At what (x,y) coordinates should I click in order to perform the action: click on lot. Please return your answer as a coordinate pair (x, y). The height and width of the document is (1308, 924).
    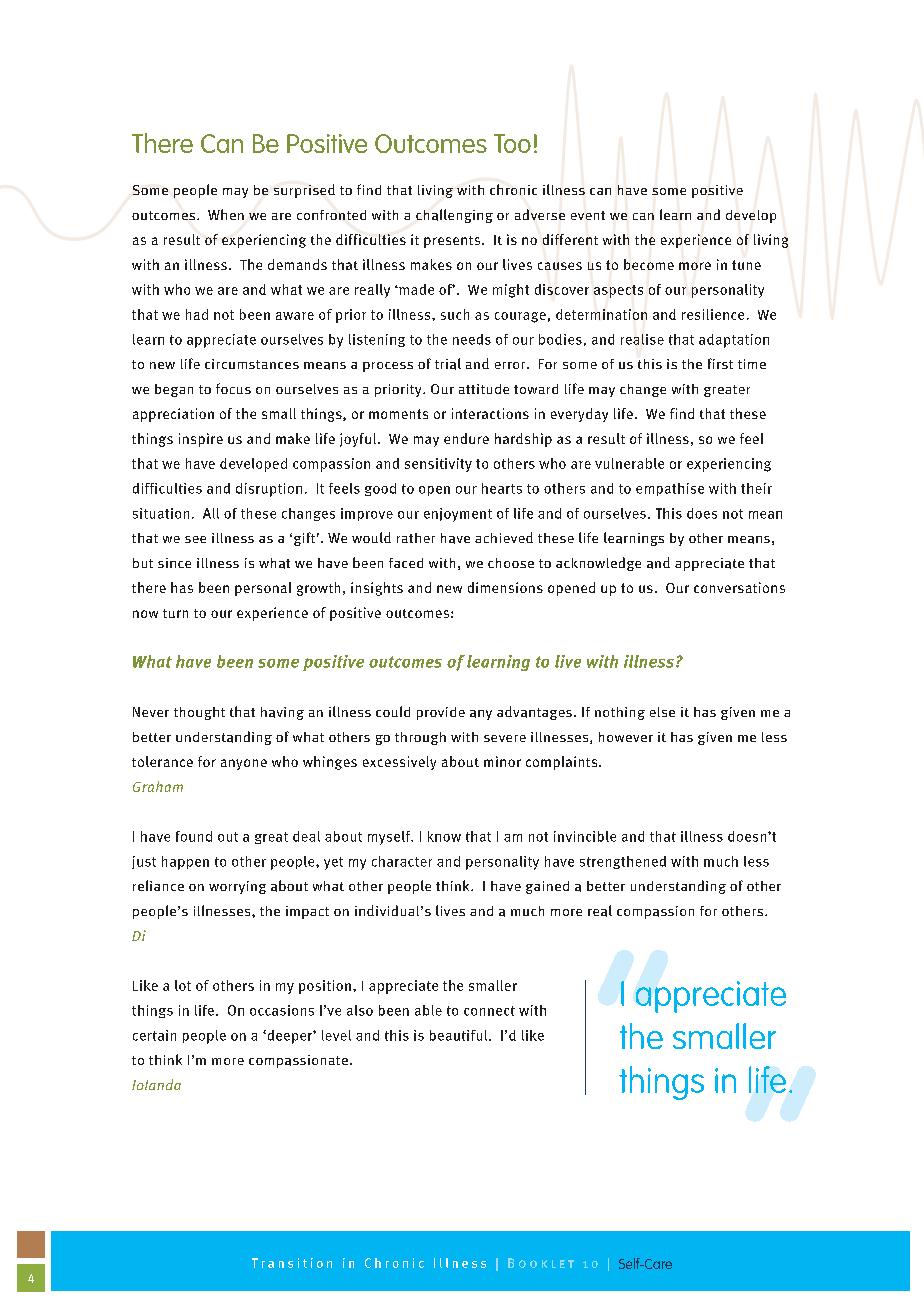
    Looking at the image, I should click on (183, 985).
